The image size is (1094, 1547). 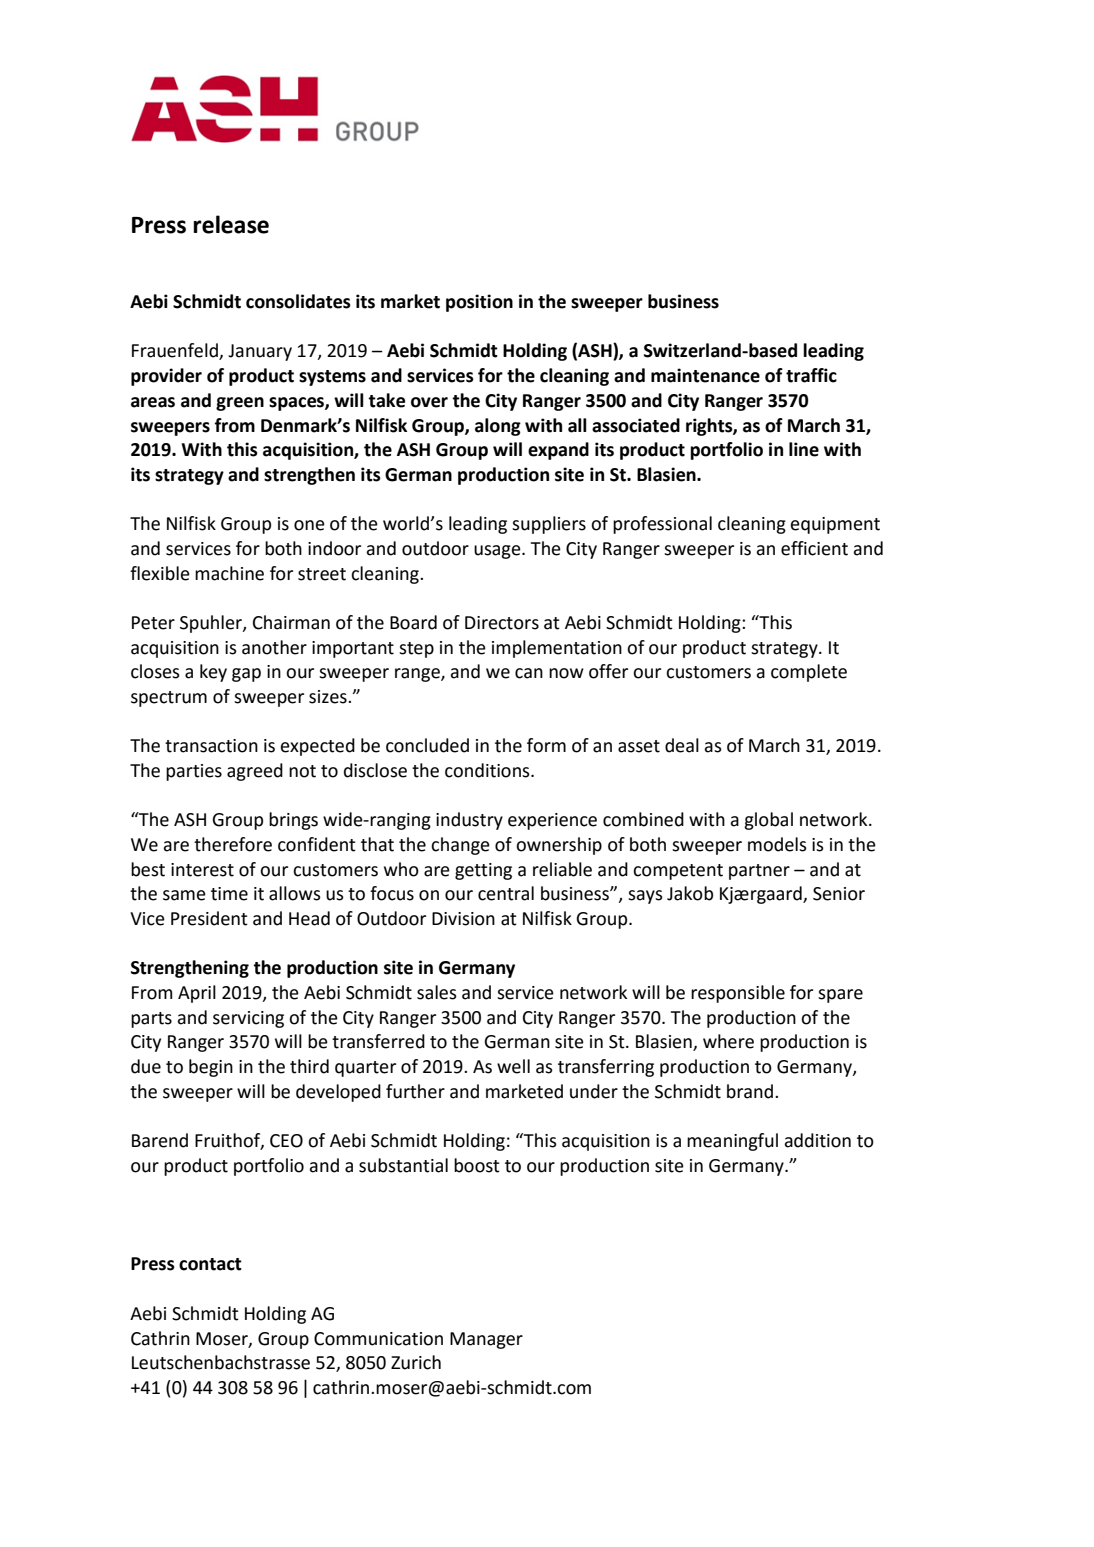 What do you see at coordinates (240, 404) in the screenshot?
I see `green` at bounding box center [240, 404].
